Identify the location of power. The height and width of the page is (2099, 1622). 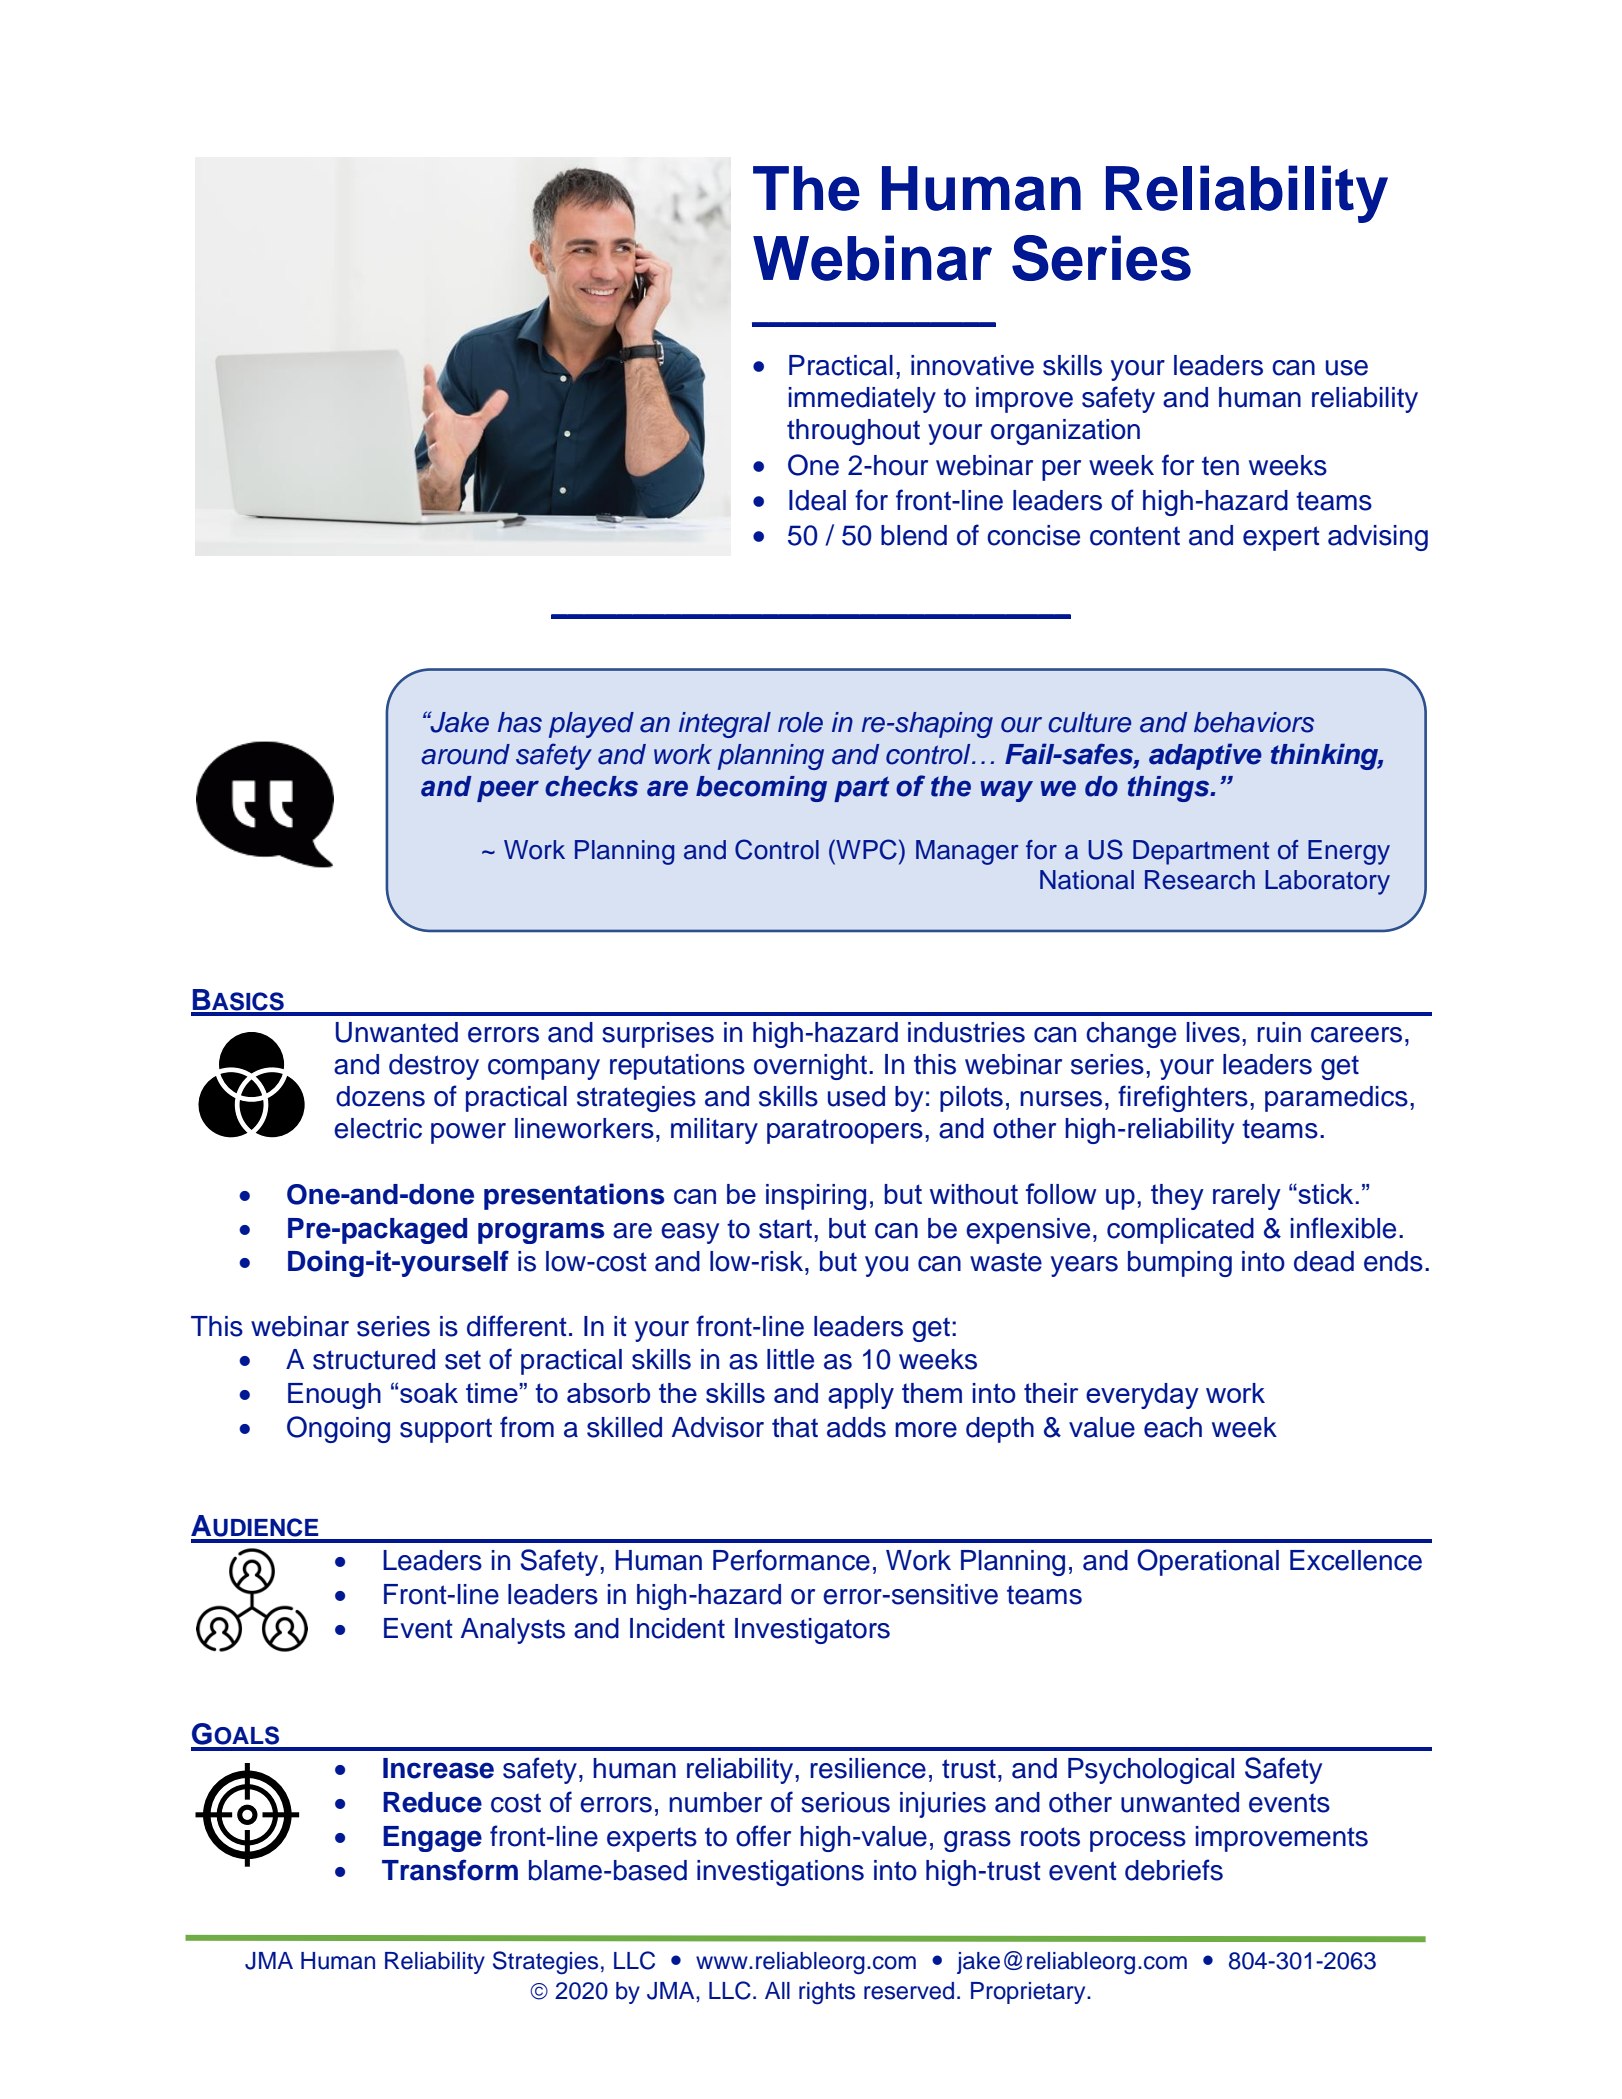
(468, 1133).
